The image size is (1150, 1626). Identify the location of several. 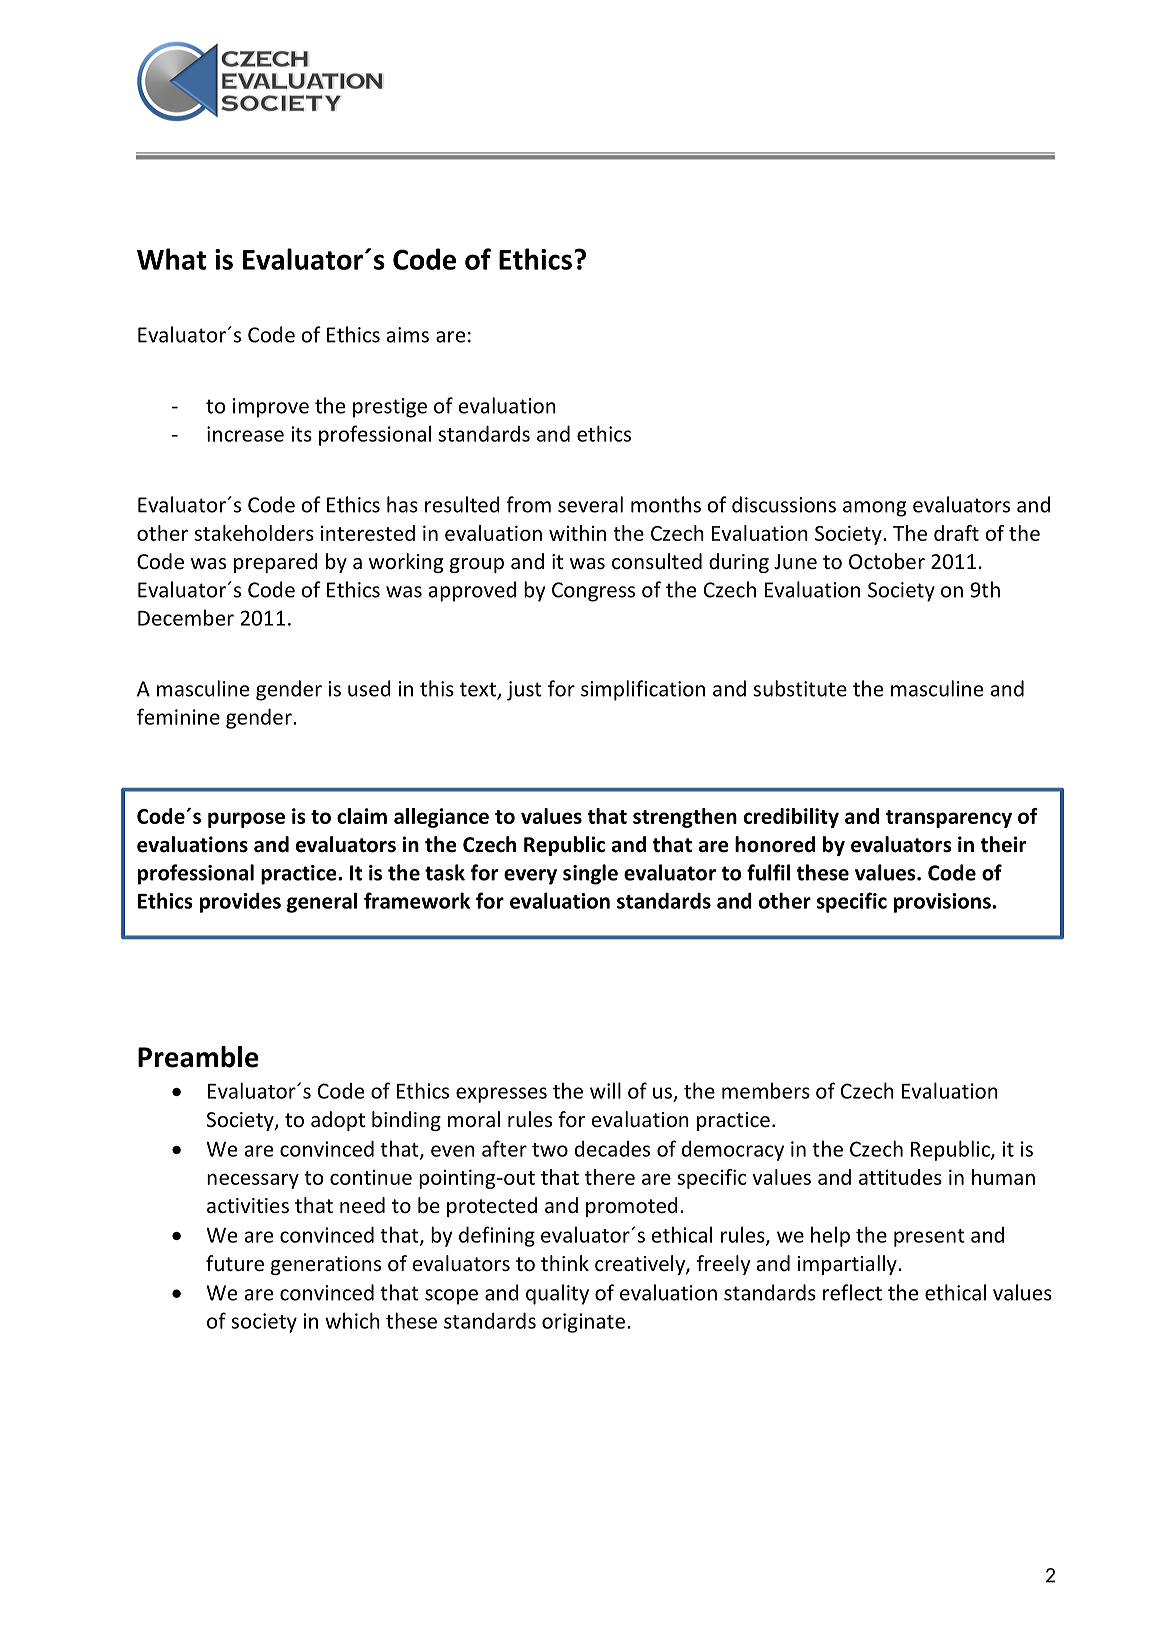
(590, 504).
